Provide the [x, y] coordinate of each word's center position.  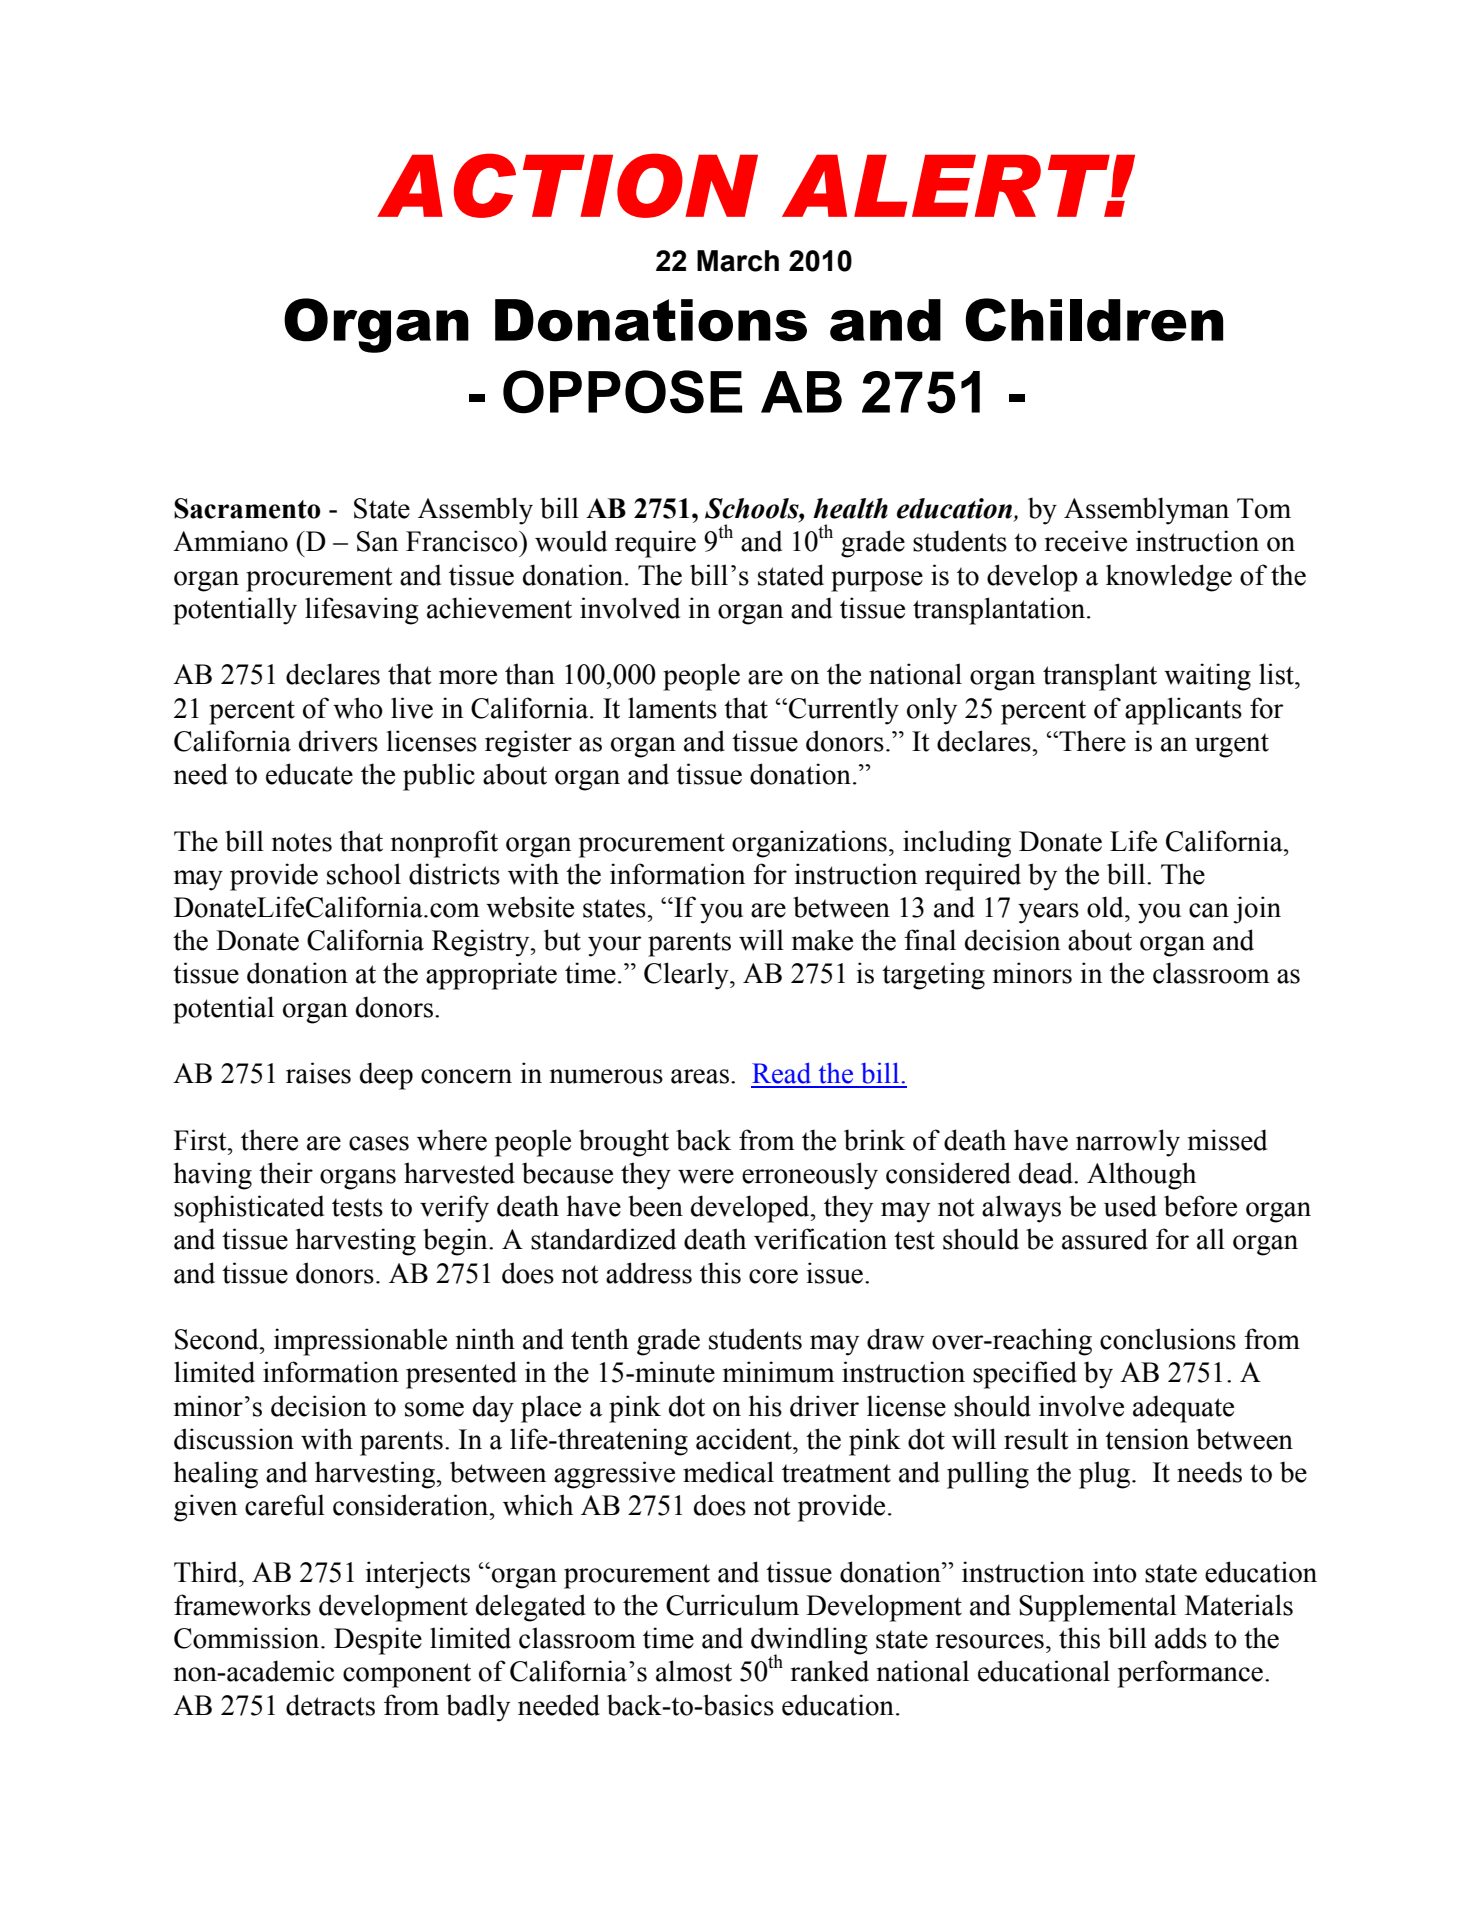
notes [302, 842]
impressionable [360, 1342]
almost [694, 1671]
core [773, 1276]
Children [1094, 320]
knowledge [1169, 578]
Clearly [687, 976]
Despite [378, 1641]
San [377, 541]
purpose [877, 581]
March [738, 261]
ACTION [567, 185]
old [1106, 907]
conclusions [1168, 1339]
